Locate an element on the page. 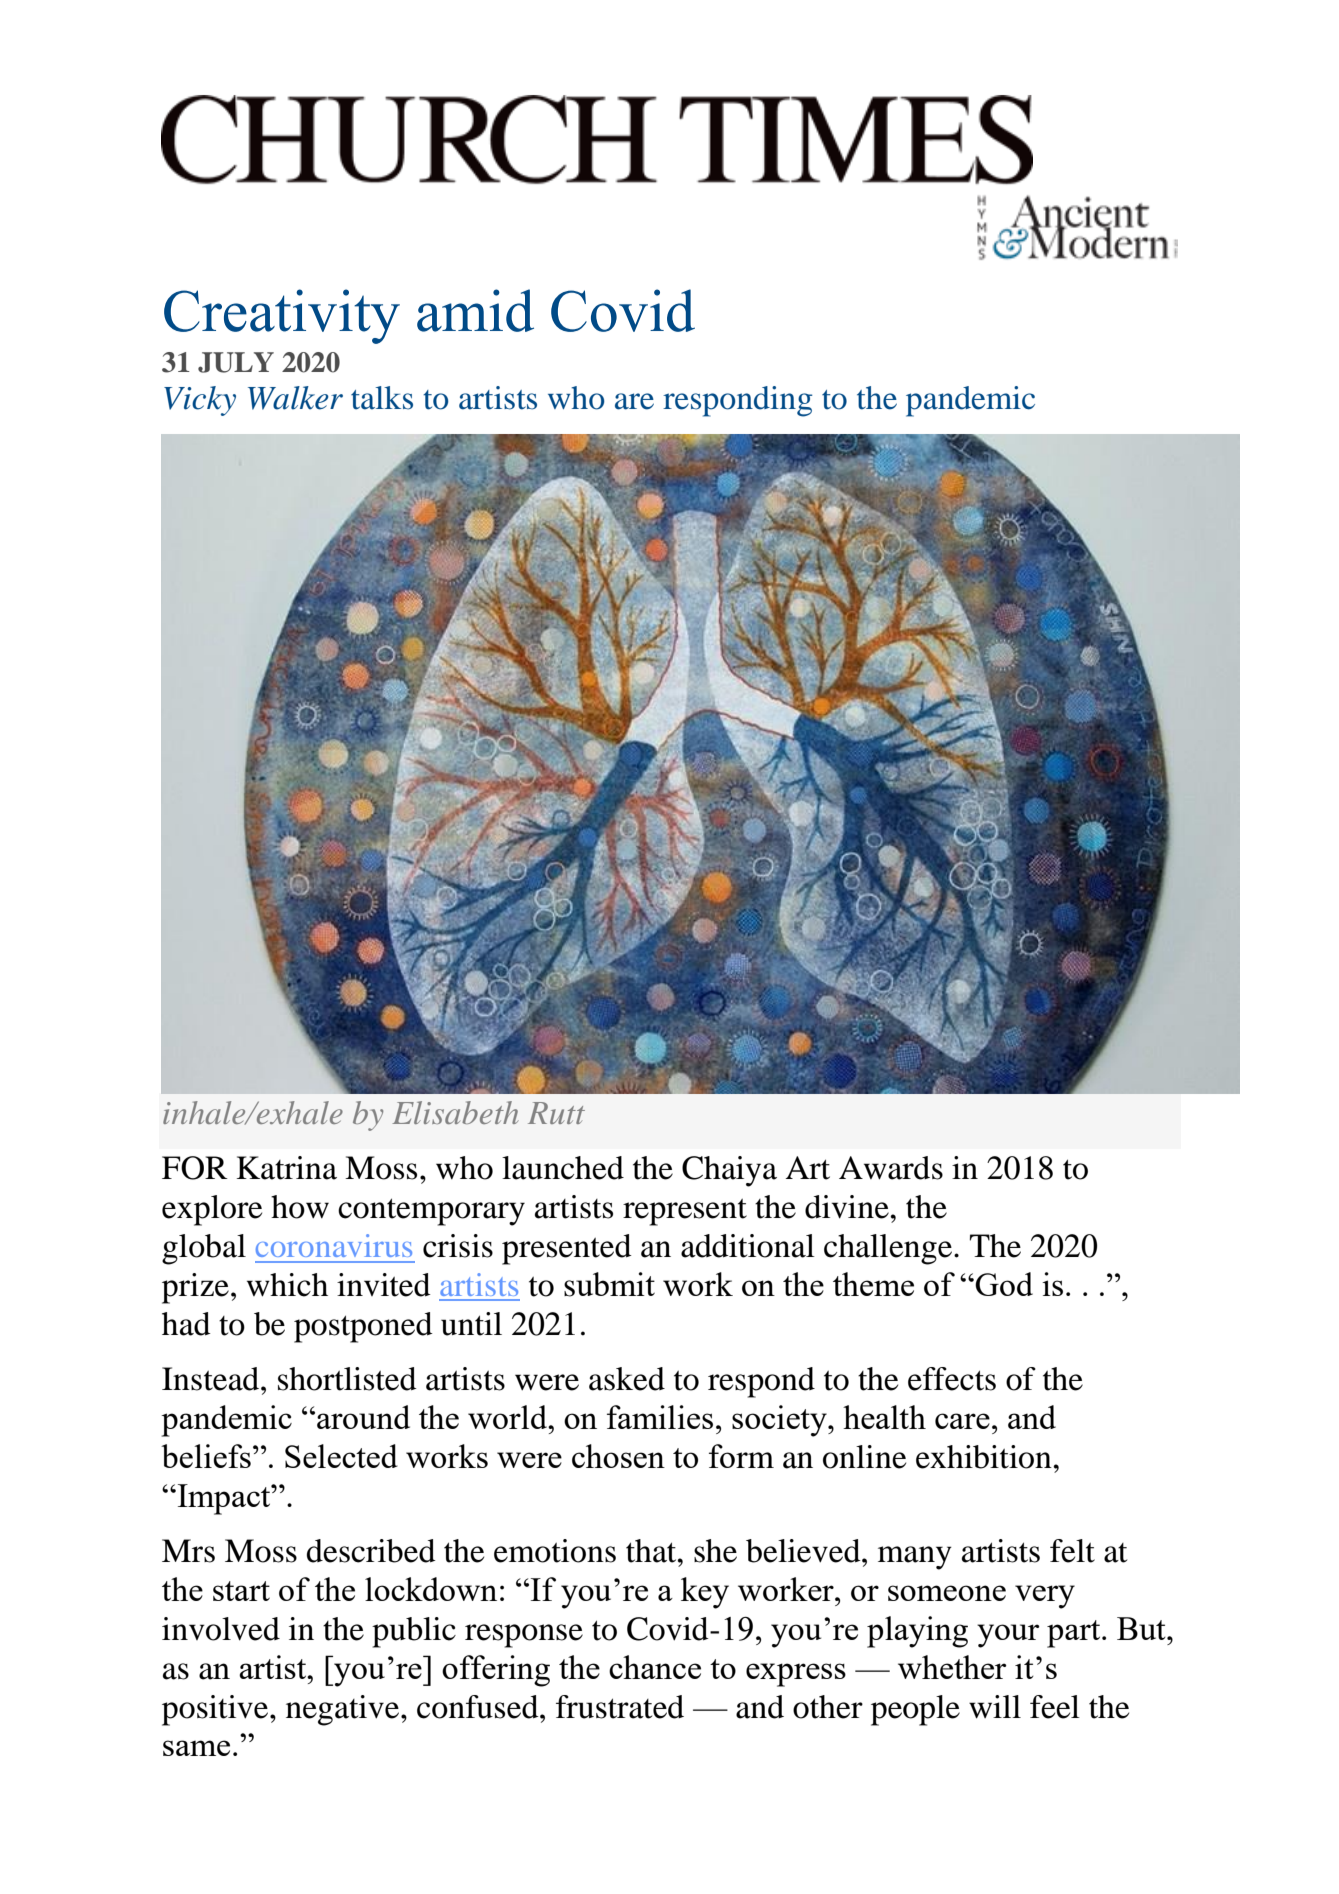  amid is located at coordinates (475, 310).
